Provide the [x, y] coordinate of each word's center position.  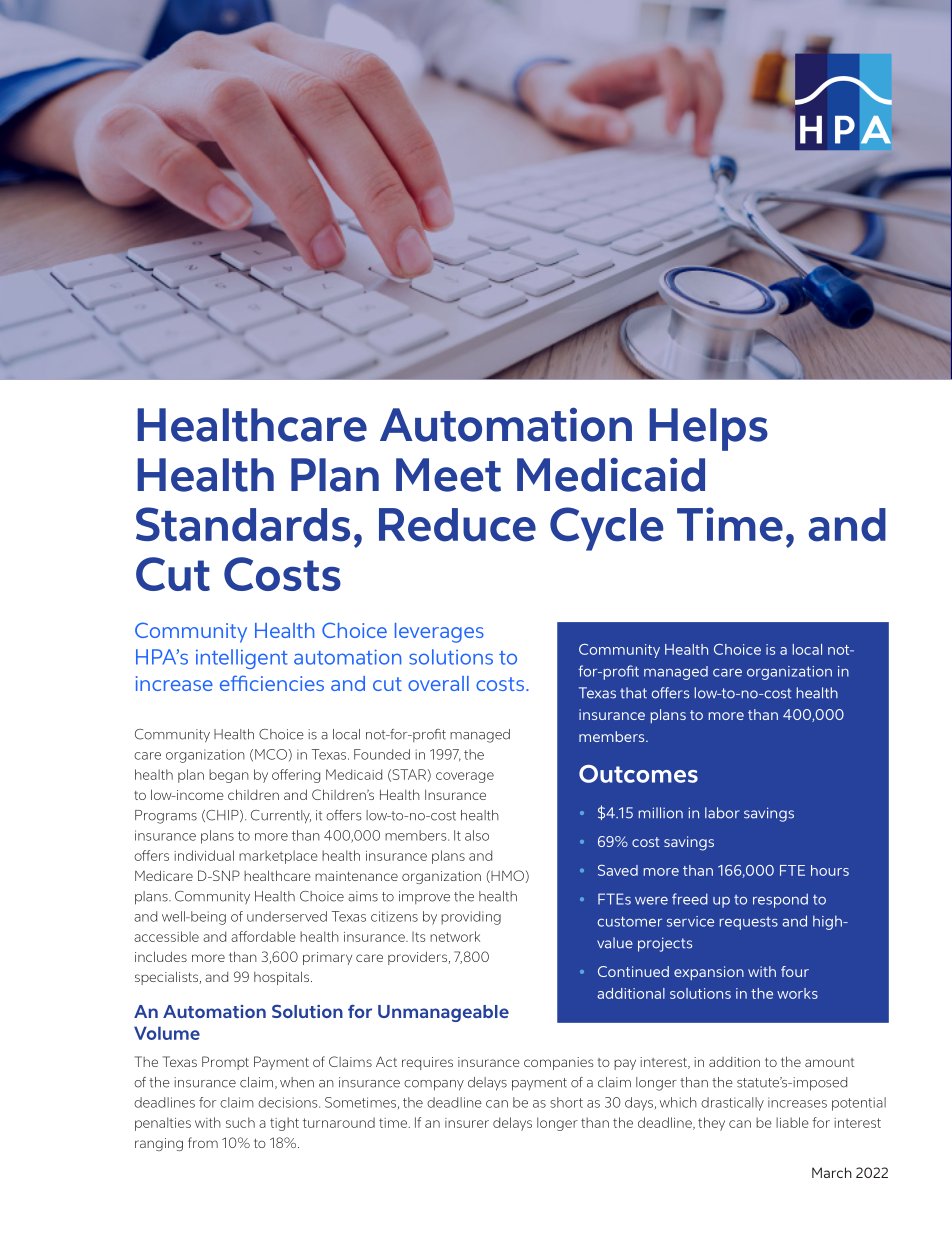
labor [722, 813]
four [795, 971]
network [455, 936]
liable [792, 1122]
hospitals [281, 978]
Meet [448, 475]
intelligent [242, 659]
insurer [467, 1123]
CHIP [222, 816]
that [633, 693]
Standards [243, 524]
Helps [708, 429]
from [203, 1142]
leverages [439, 633]
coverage [465, 777]
